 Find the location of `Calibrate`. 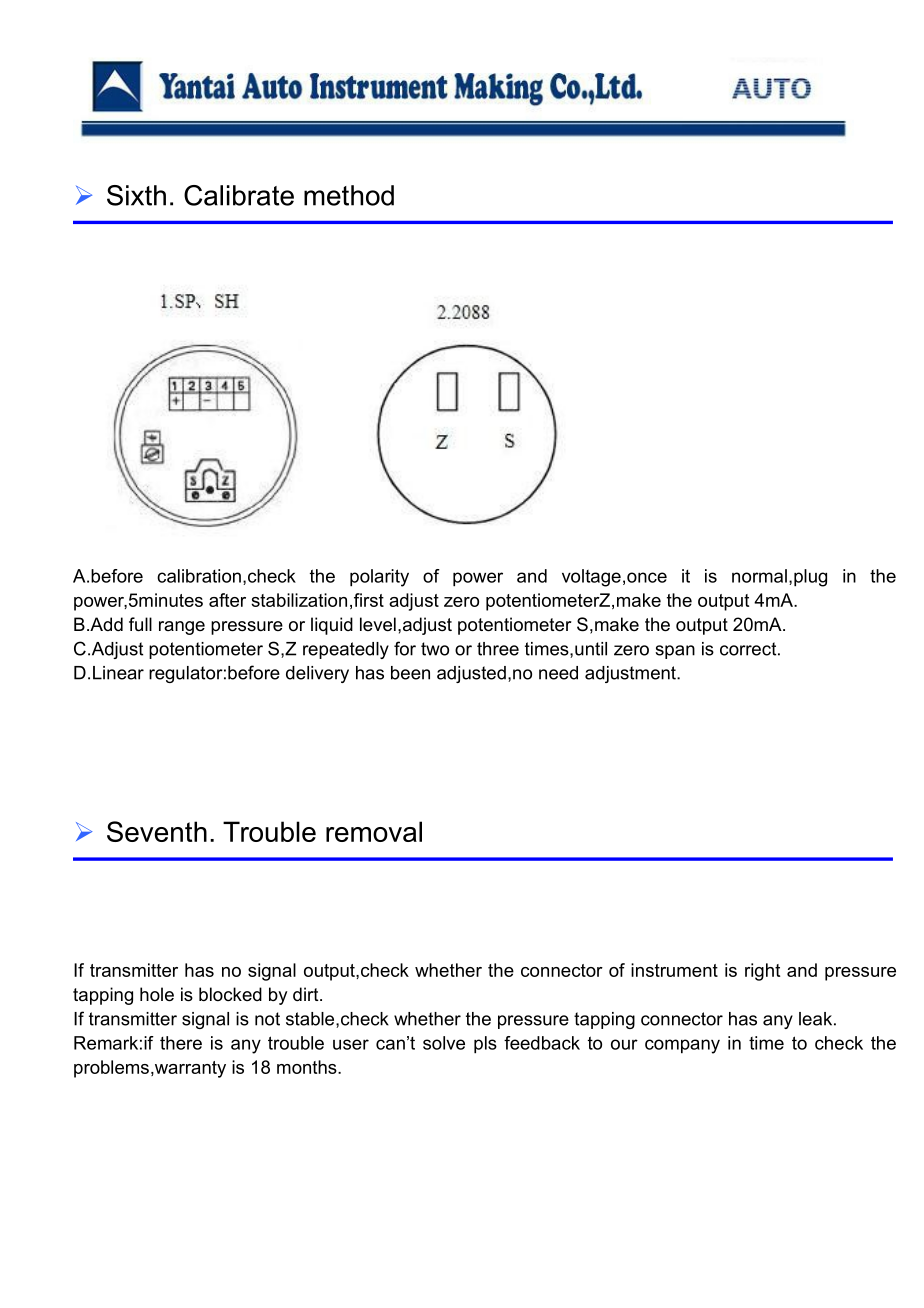

Calibrate is located at coordinates (239, 195).
